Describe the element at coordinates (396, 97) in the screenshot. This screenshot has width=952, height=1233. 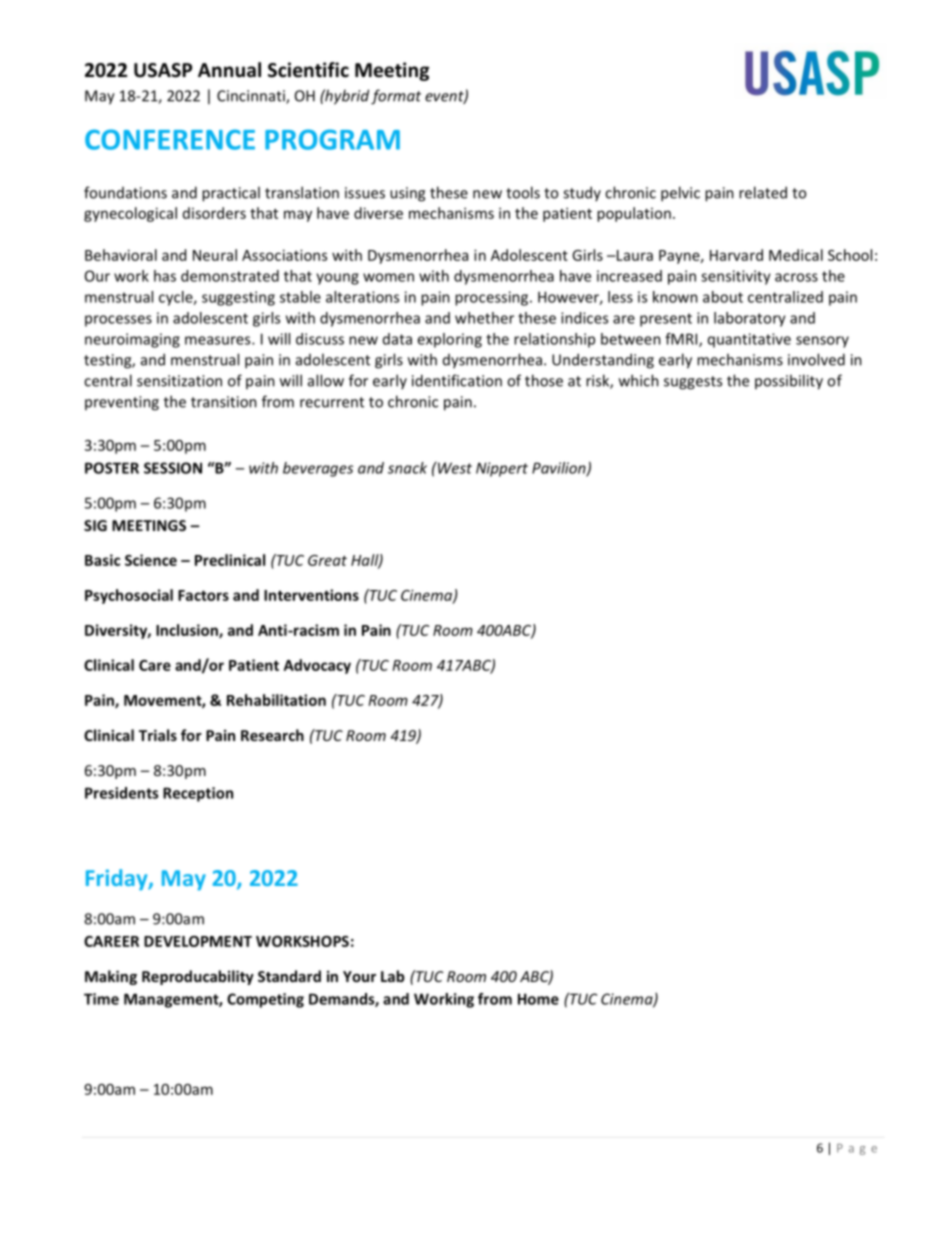
I see `format` at that location.
